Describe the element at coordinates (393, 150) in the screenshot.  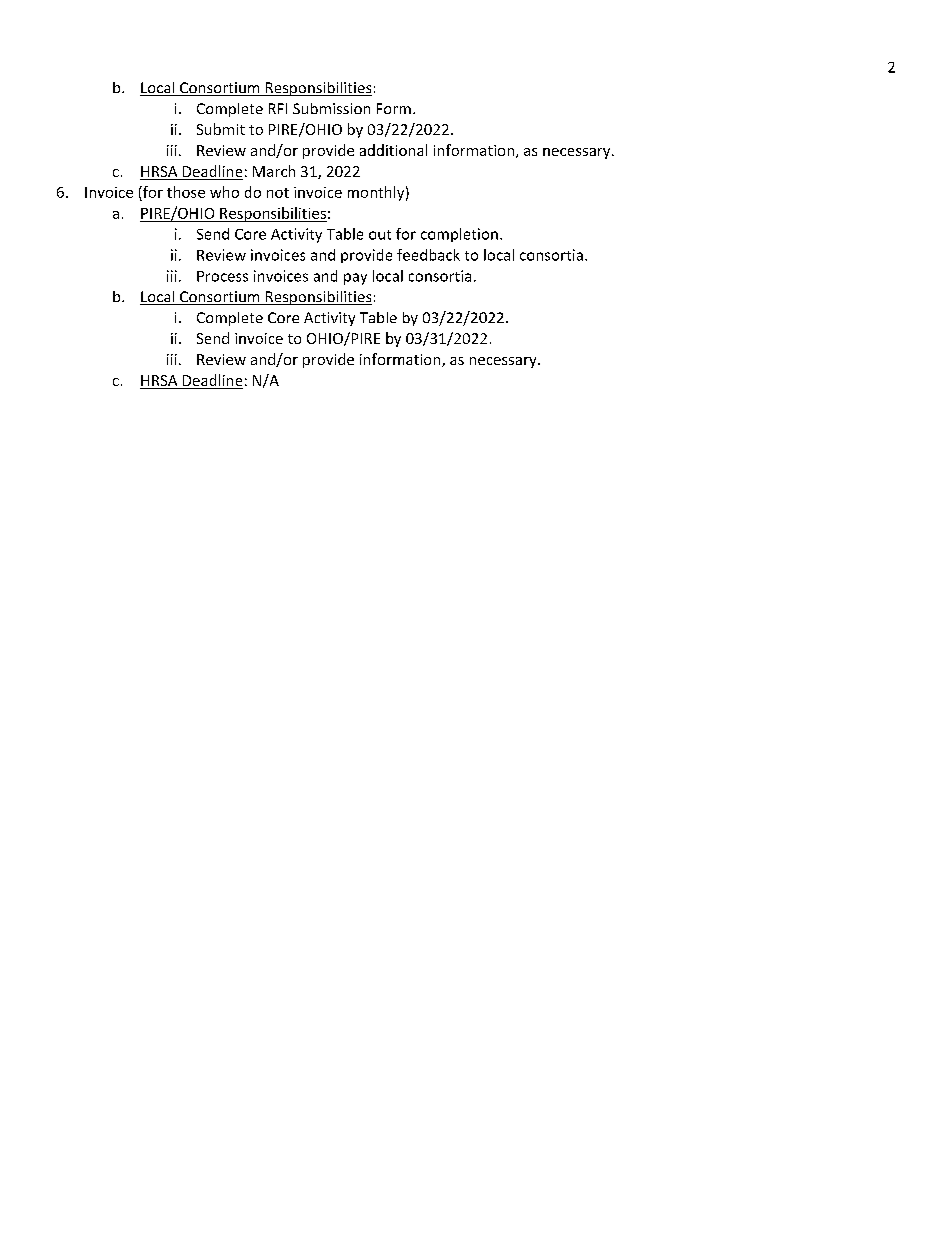
I see `additional` at that location.
